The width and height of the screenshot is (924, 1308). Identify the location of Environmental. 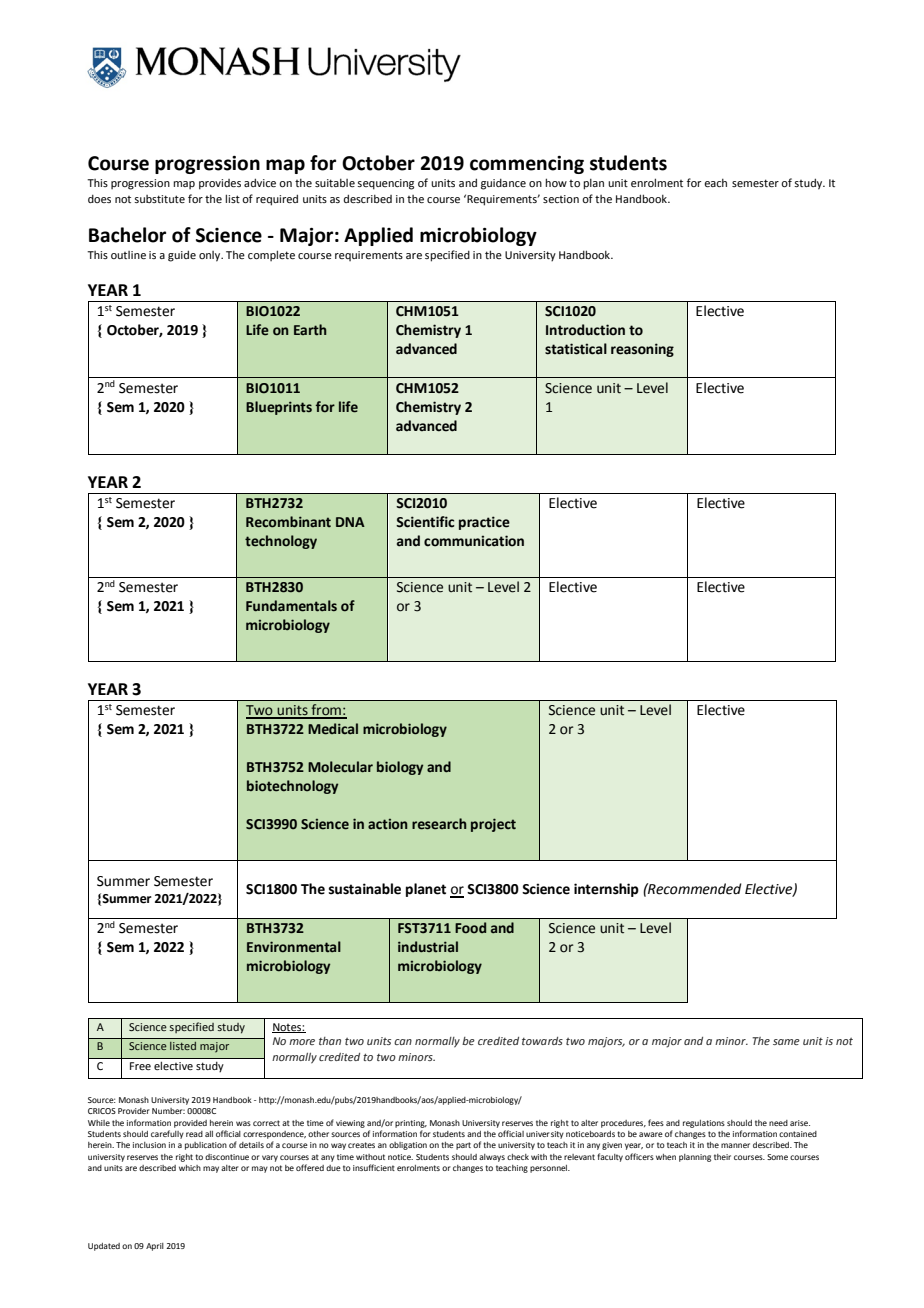
(294, 947).
